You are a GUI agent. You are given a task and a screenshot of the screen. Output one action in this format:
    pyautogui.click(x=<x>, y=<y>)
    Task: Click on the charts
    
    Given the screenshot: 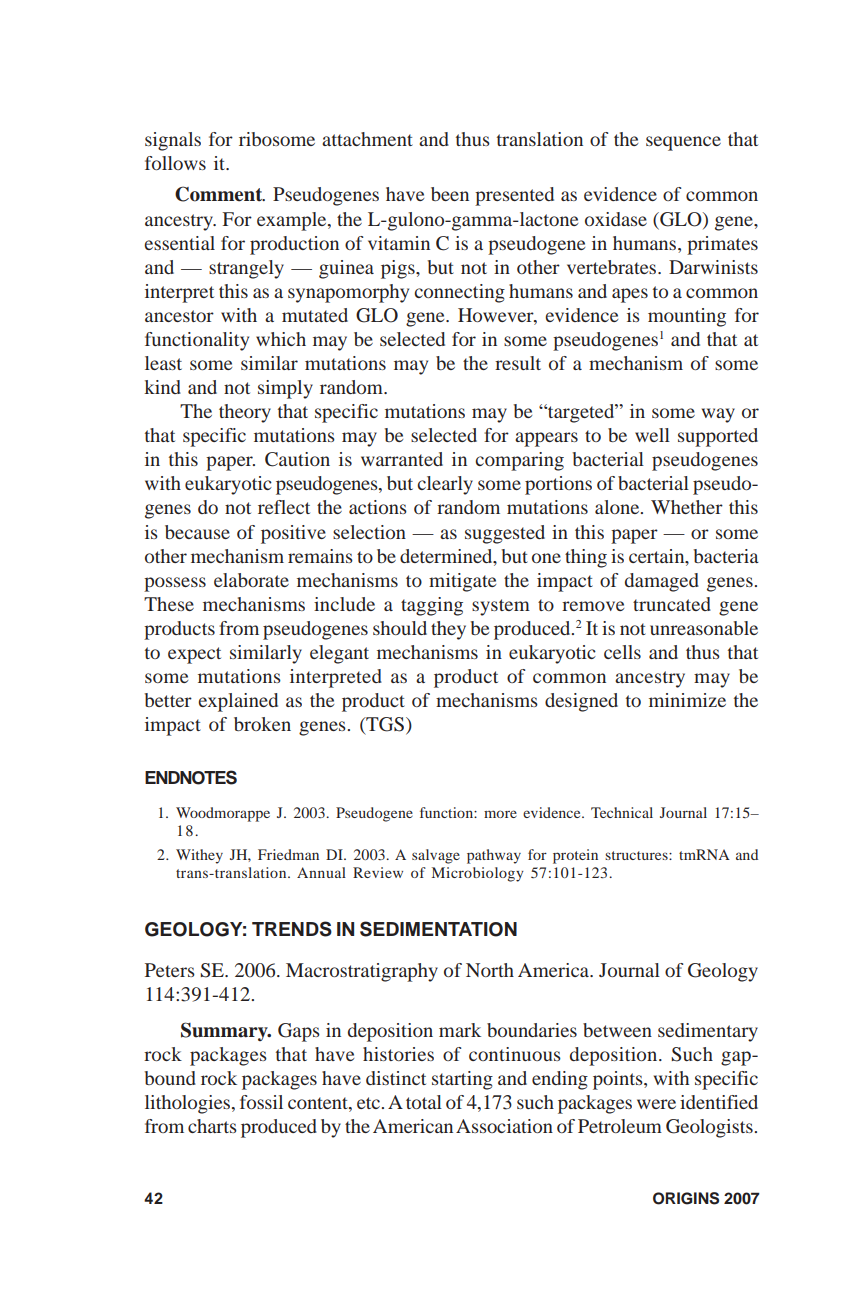 What is the action you would take?
    pyautogui.click(x=212, y=1126)
